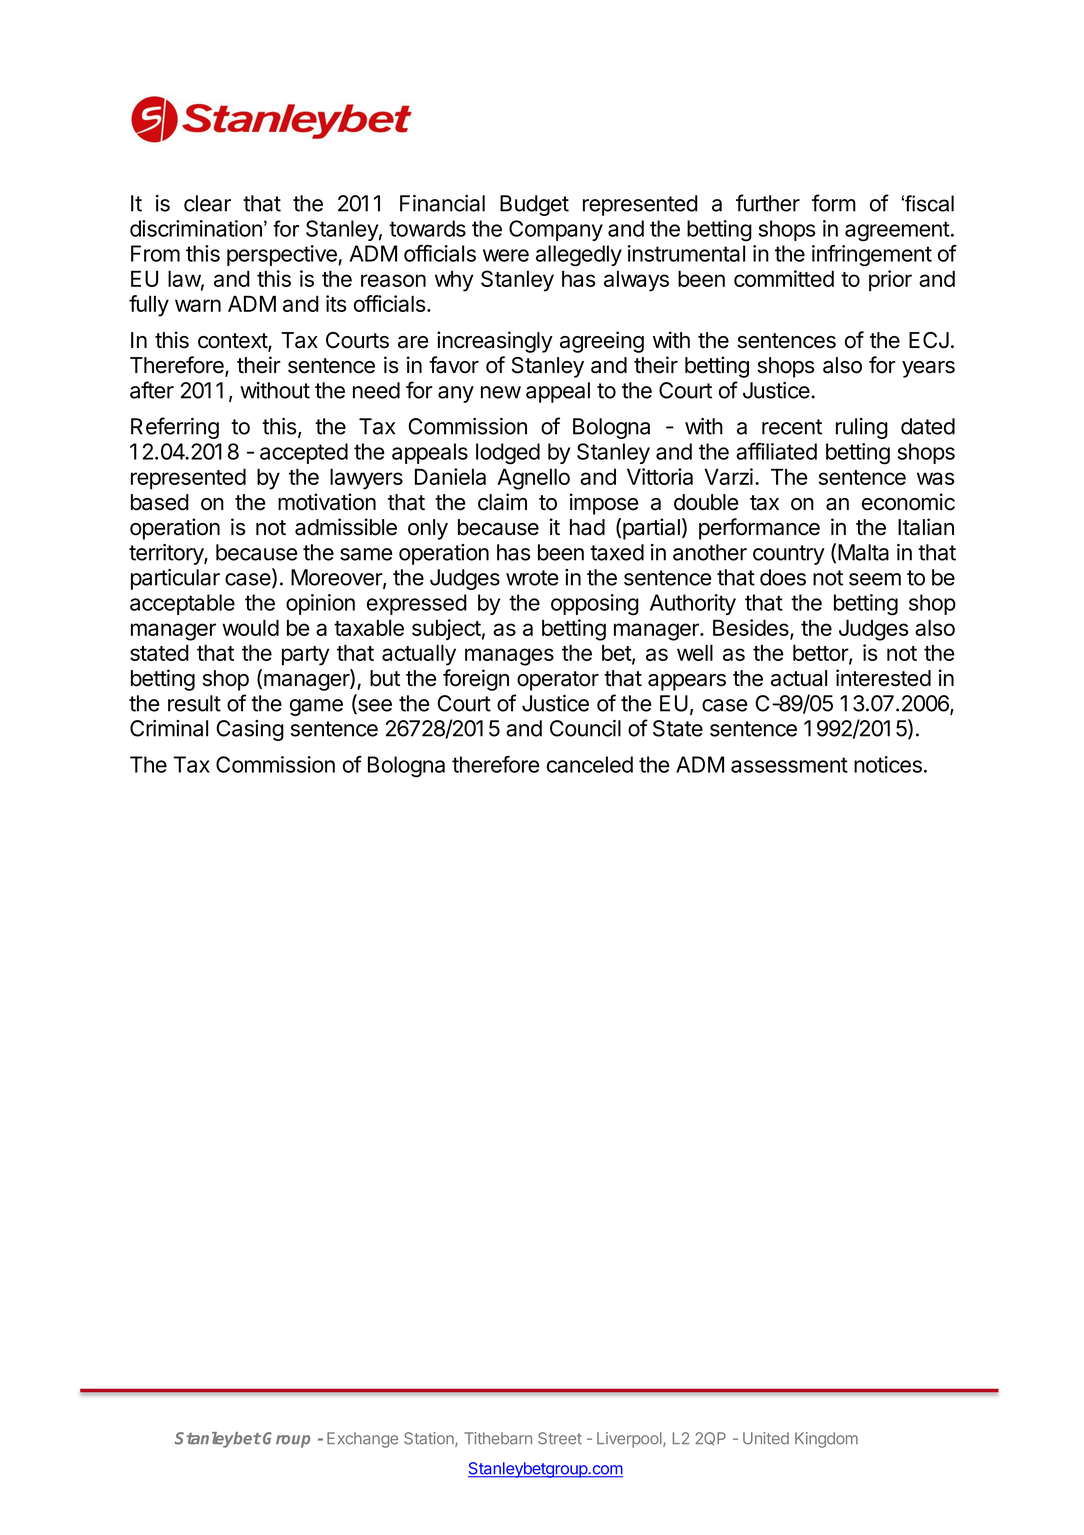  What do you see at coordinates (587, 527) in the screenshot?
I see `had` at bounding box center [587, 527].
